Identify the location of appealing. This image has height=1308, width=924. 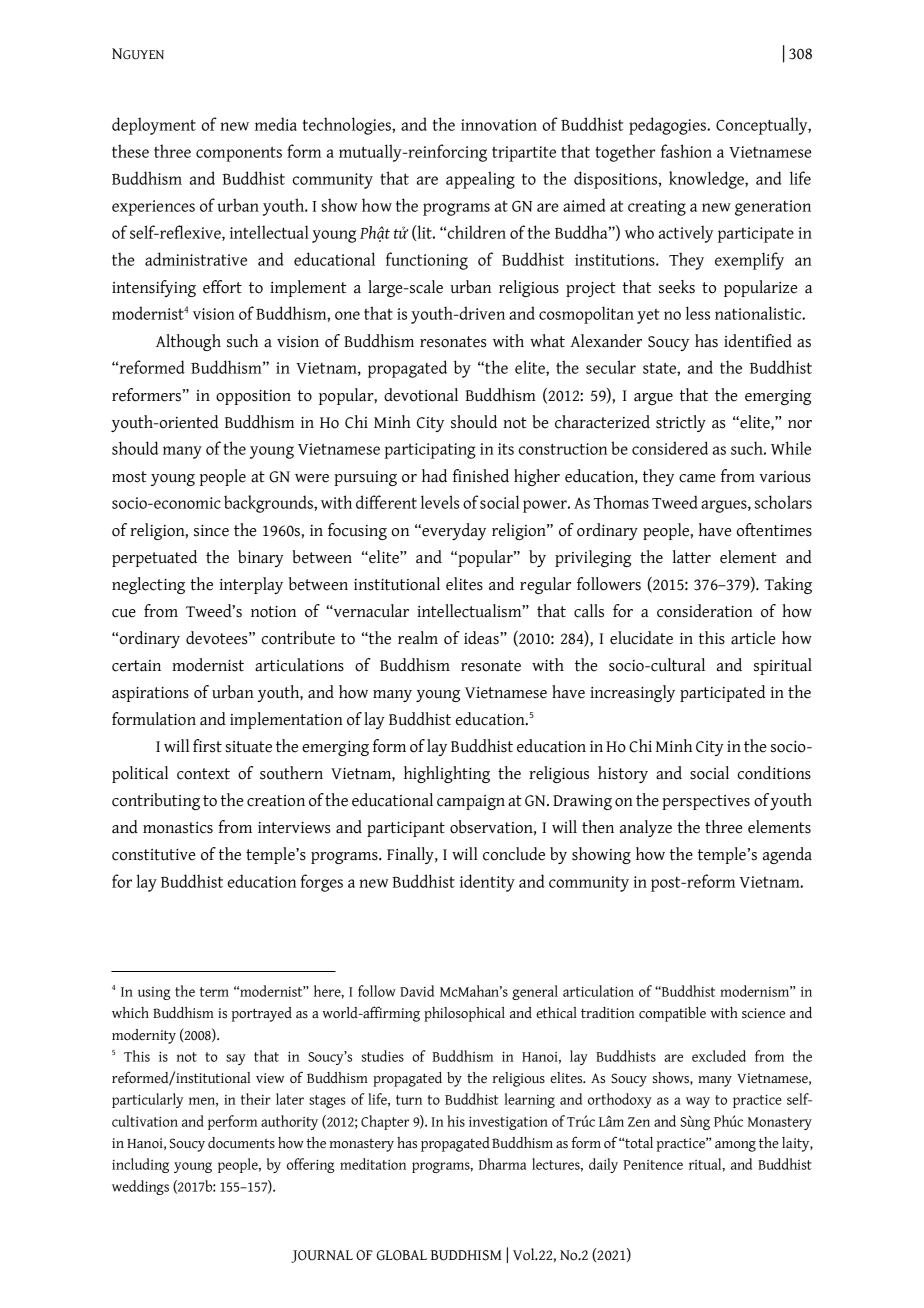
(480, 180).
